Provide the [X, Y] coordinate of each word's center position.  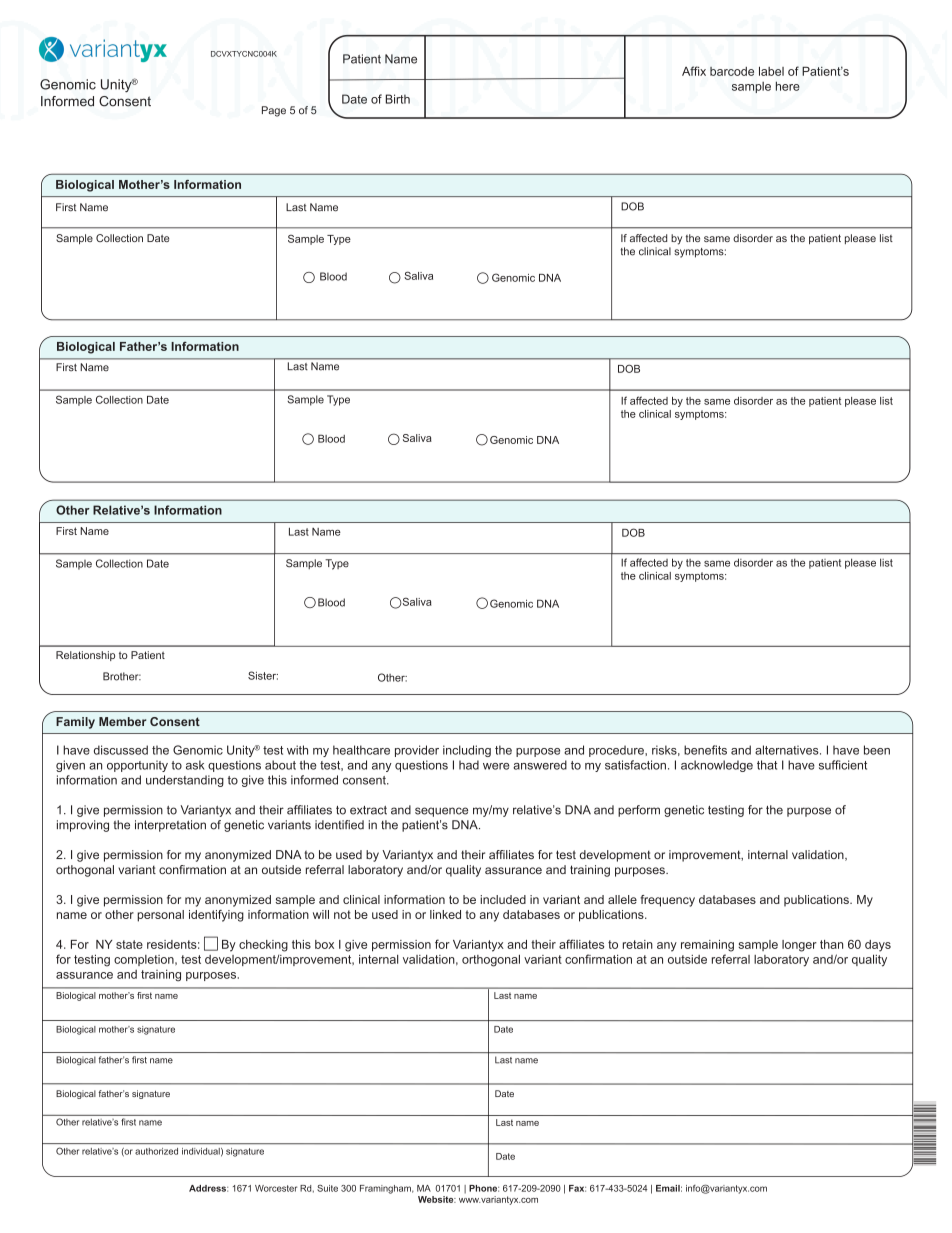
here [788, 86]
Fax [577, 1188]
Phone [484, 1188]
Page [274, 111]
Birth [398, 99]
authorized [156, 1151]
